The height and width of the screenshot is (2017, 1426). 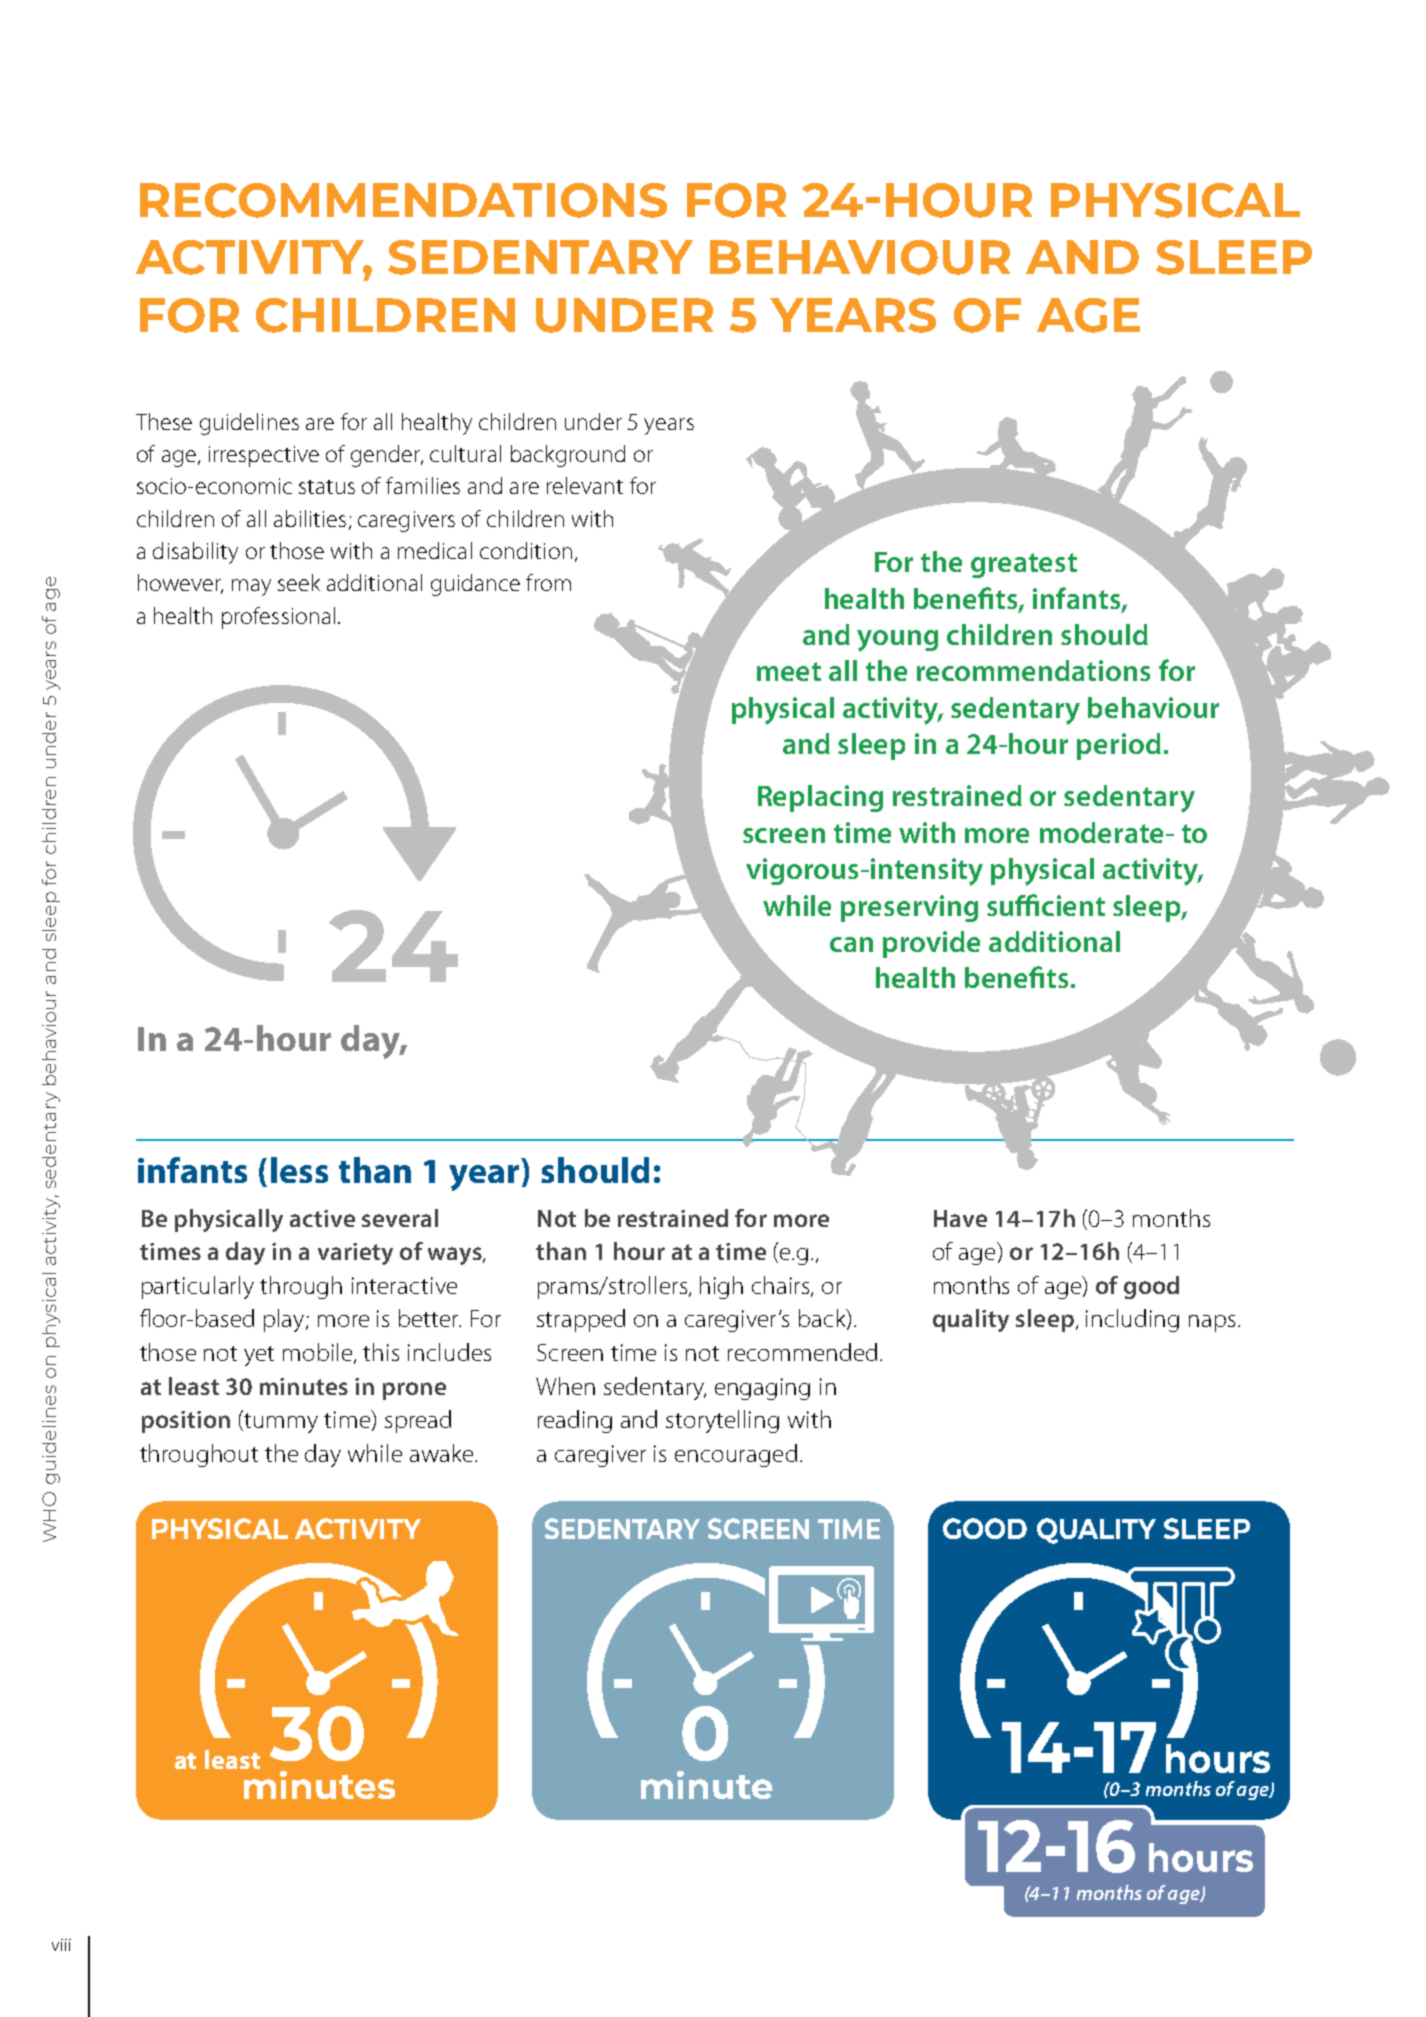 What do you see at coordinates (299, 1170) in the screenshot?
I see `less` at bounding box center [299, 1170].
